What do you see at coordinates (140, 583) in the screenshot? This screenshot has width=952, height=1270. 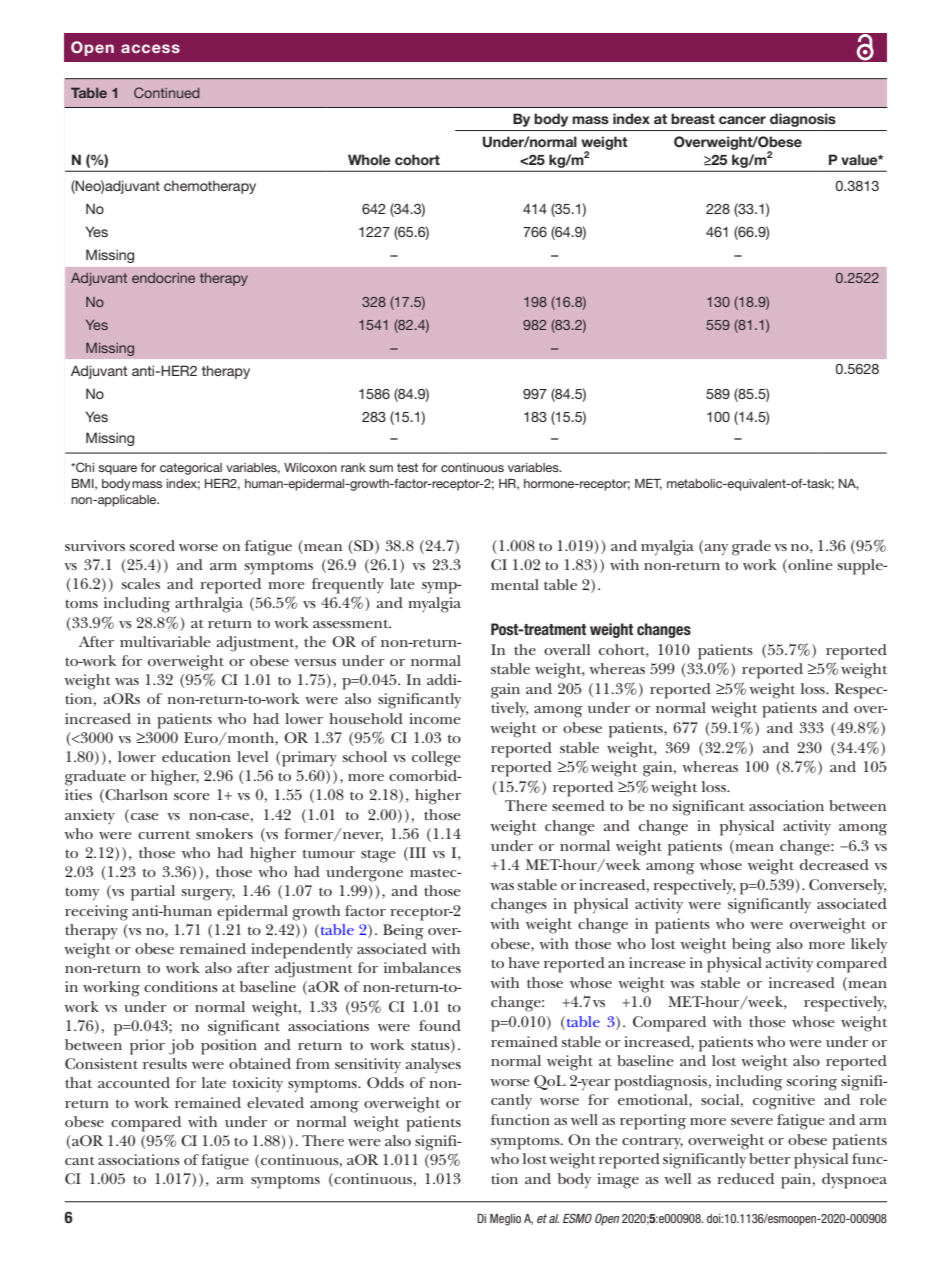 I see `scales` at bounding box center [140, 583].
